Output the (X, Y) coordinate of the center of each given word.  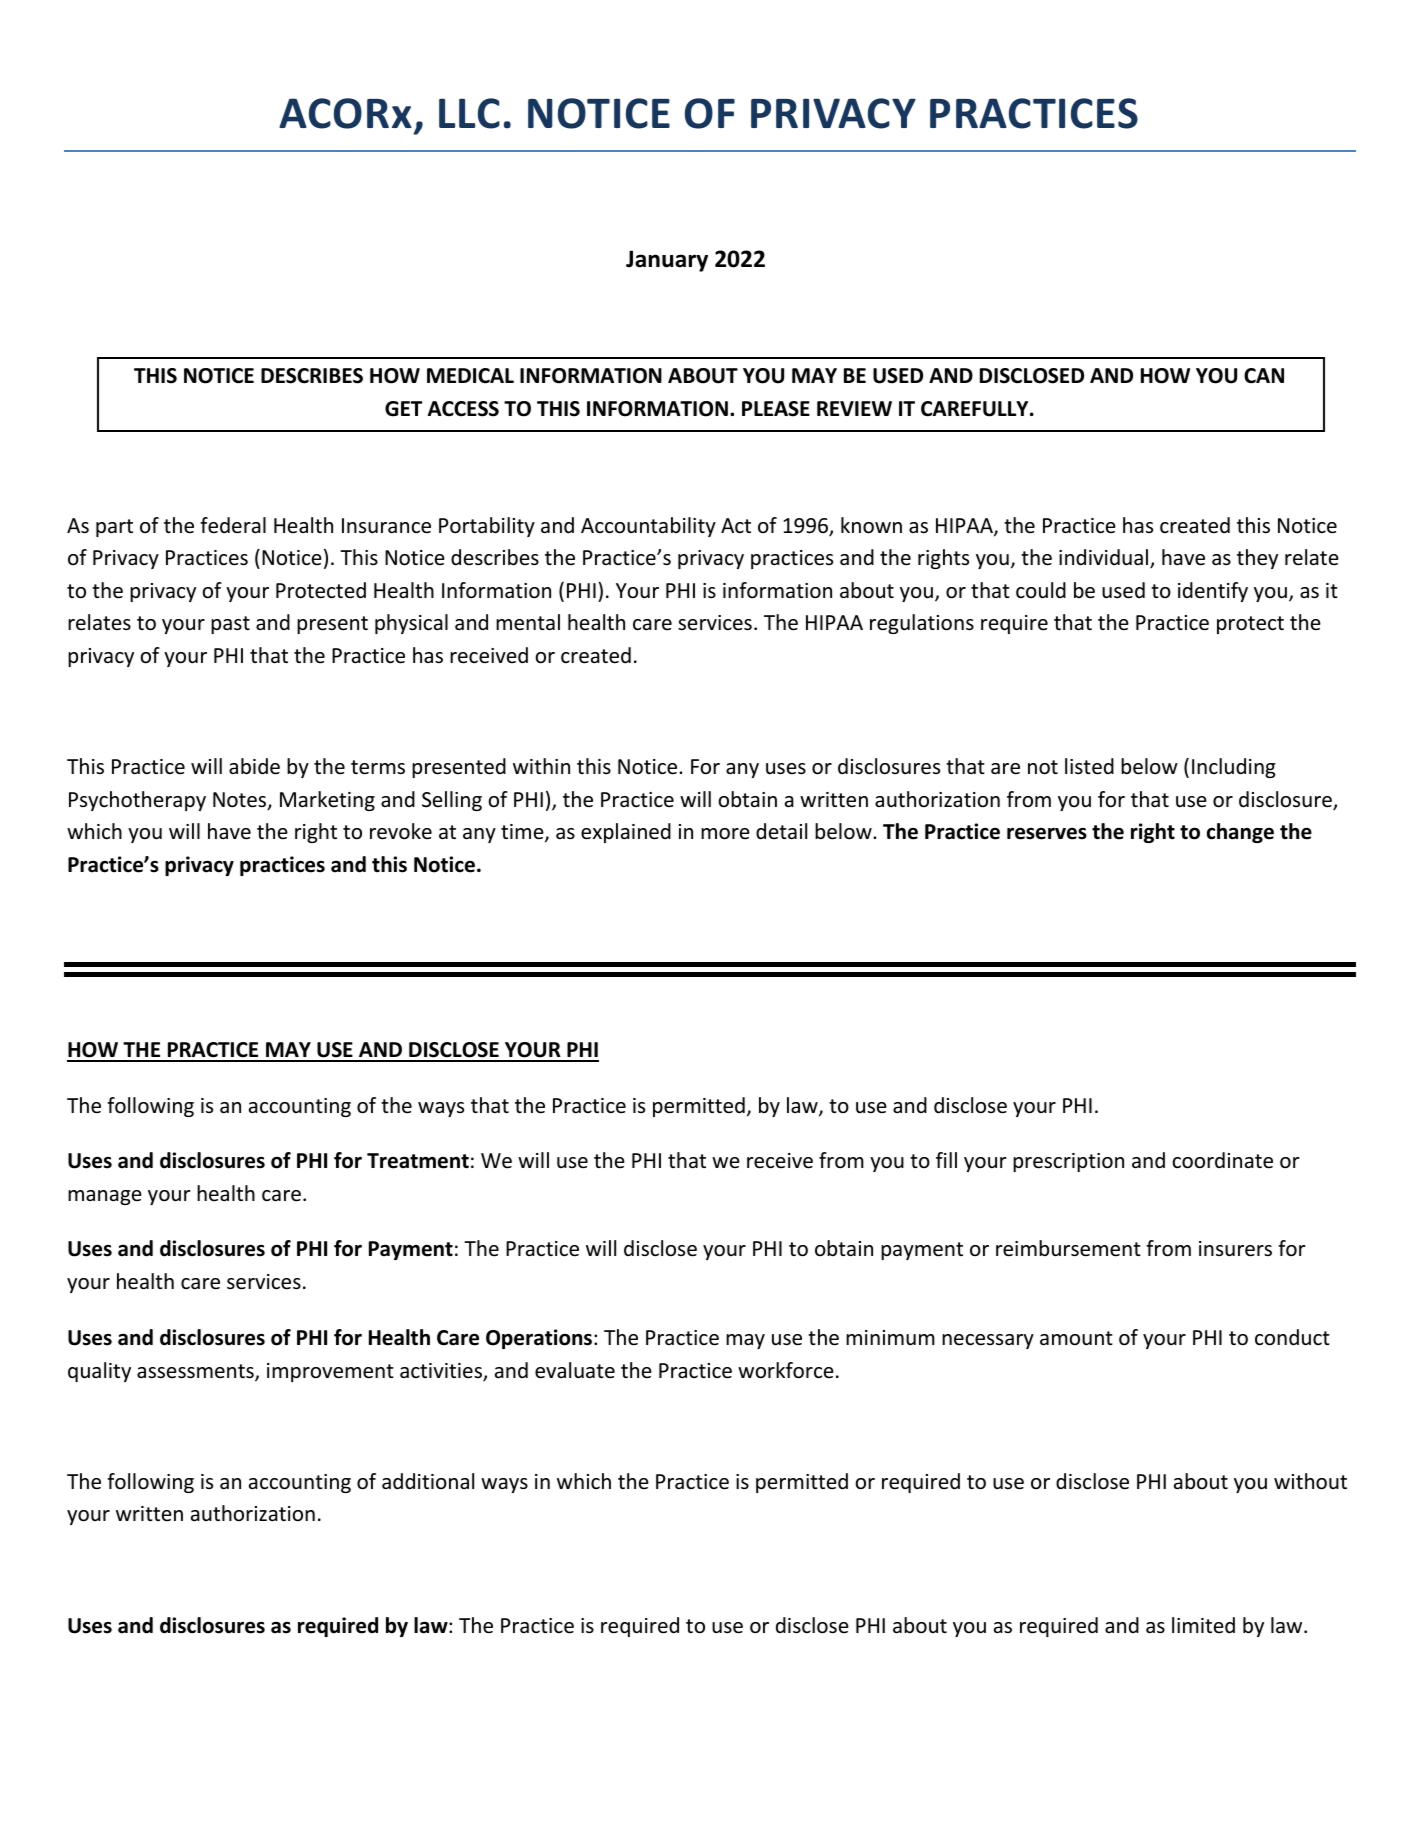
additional (428, 1481)
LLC (469, 113)
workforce (786, 1370)
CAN (1264, 376)
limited (1203, 1625)
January (667, 261)
